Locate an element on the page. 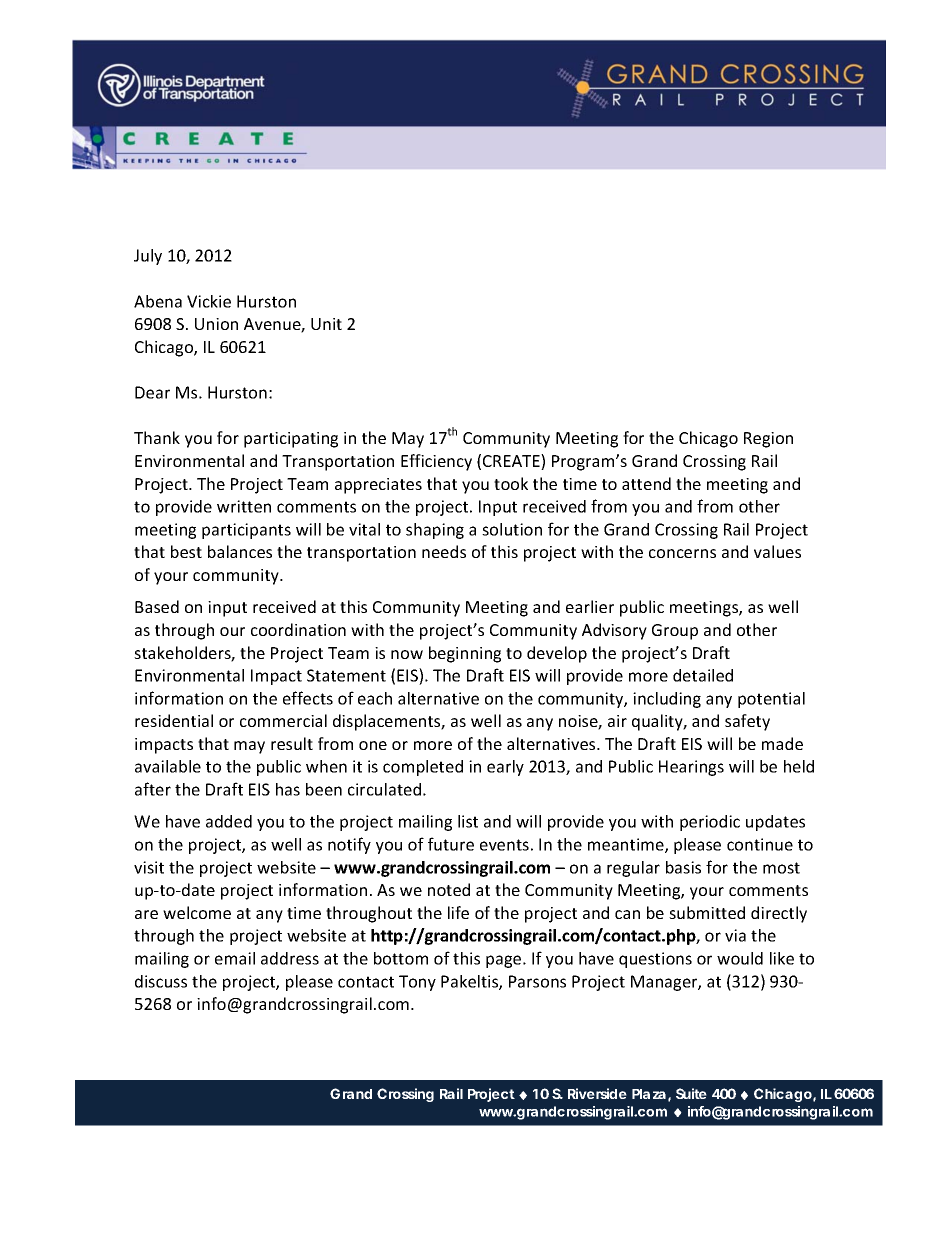 This image has width=952, height=1233. Tony is located at coordinates (417, 983).
